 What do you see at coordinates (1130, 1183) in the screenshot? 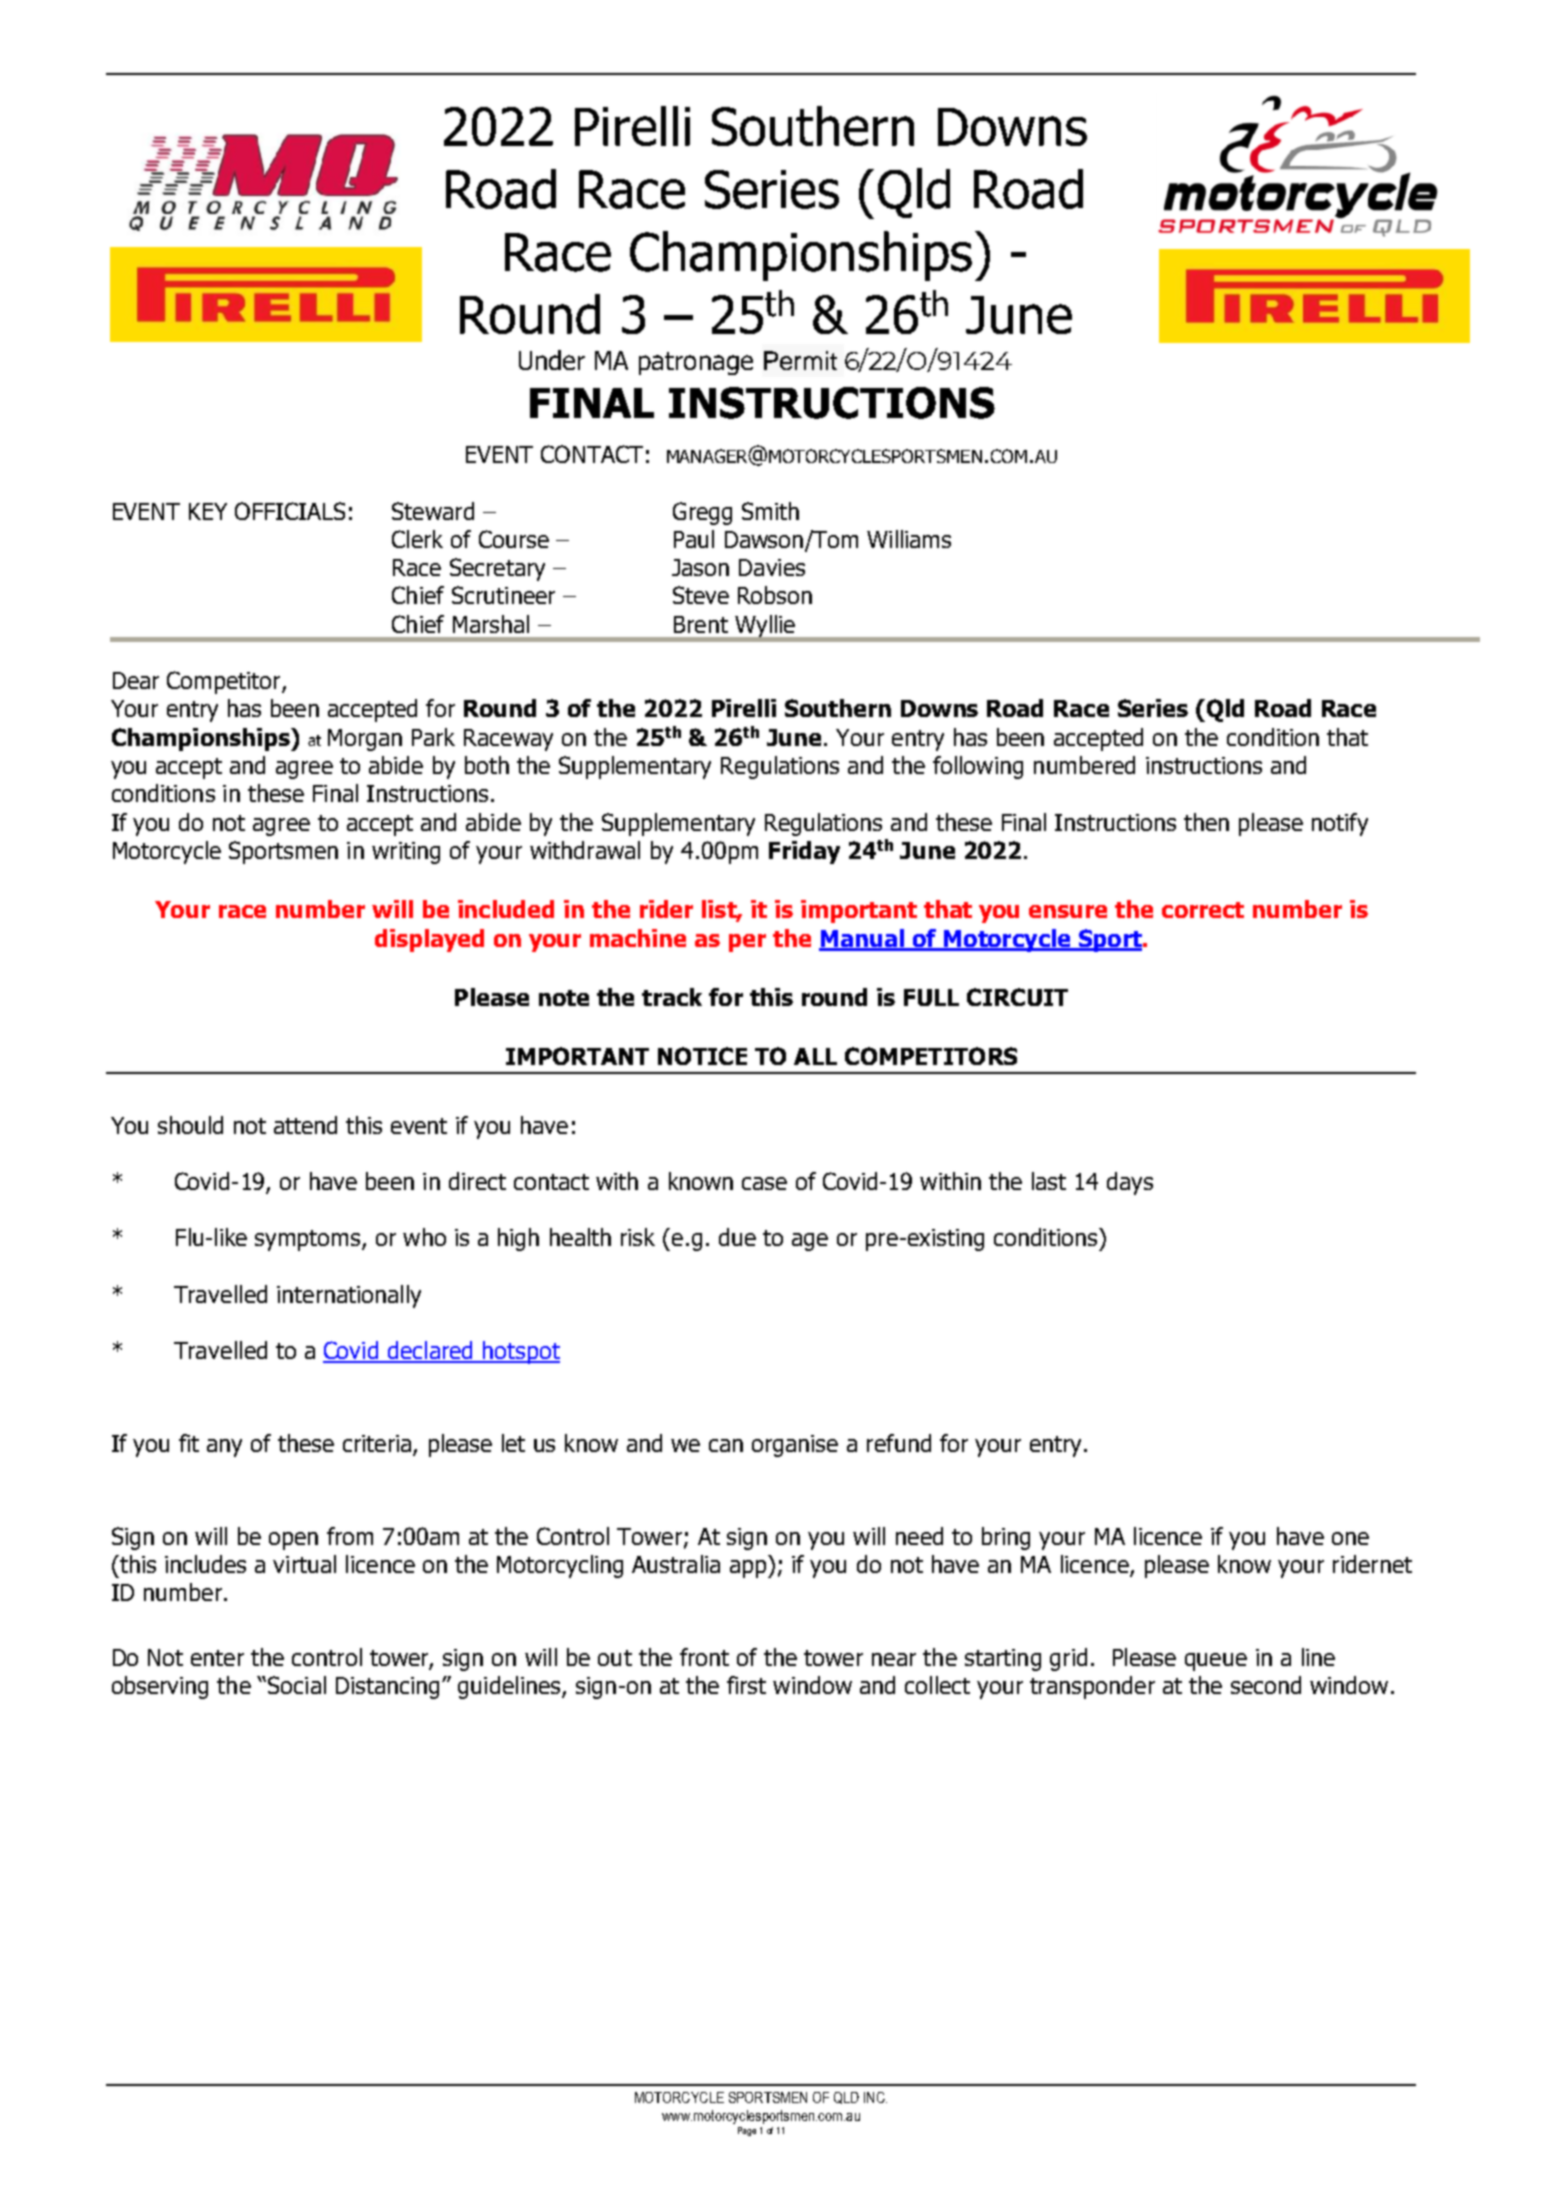
I see `days` at bounding box center [1130, 1183].
